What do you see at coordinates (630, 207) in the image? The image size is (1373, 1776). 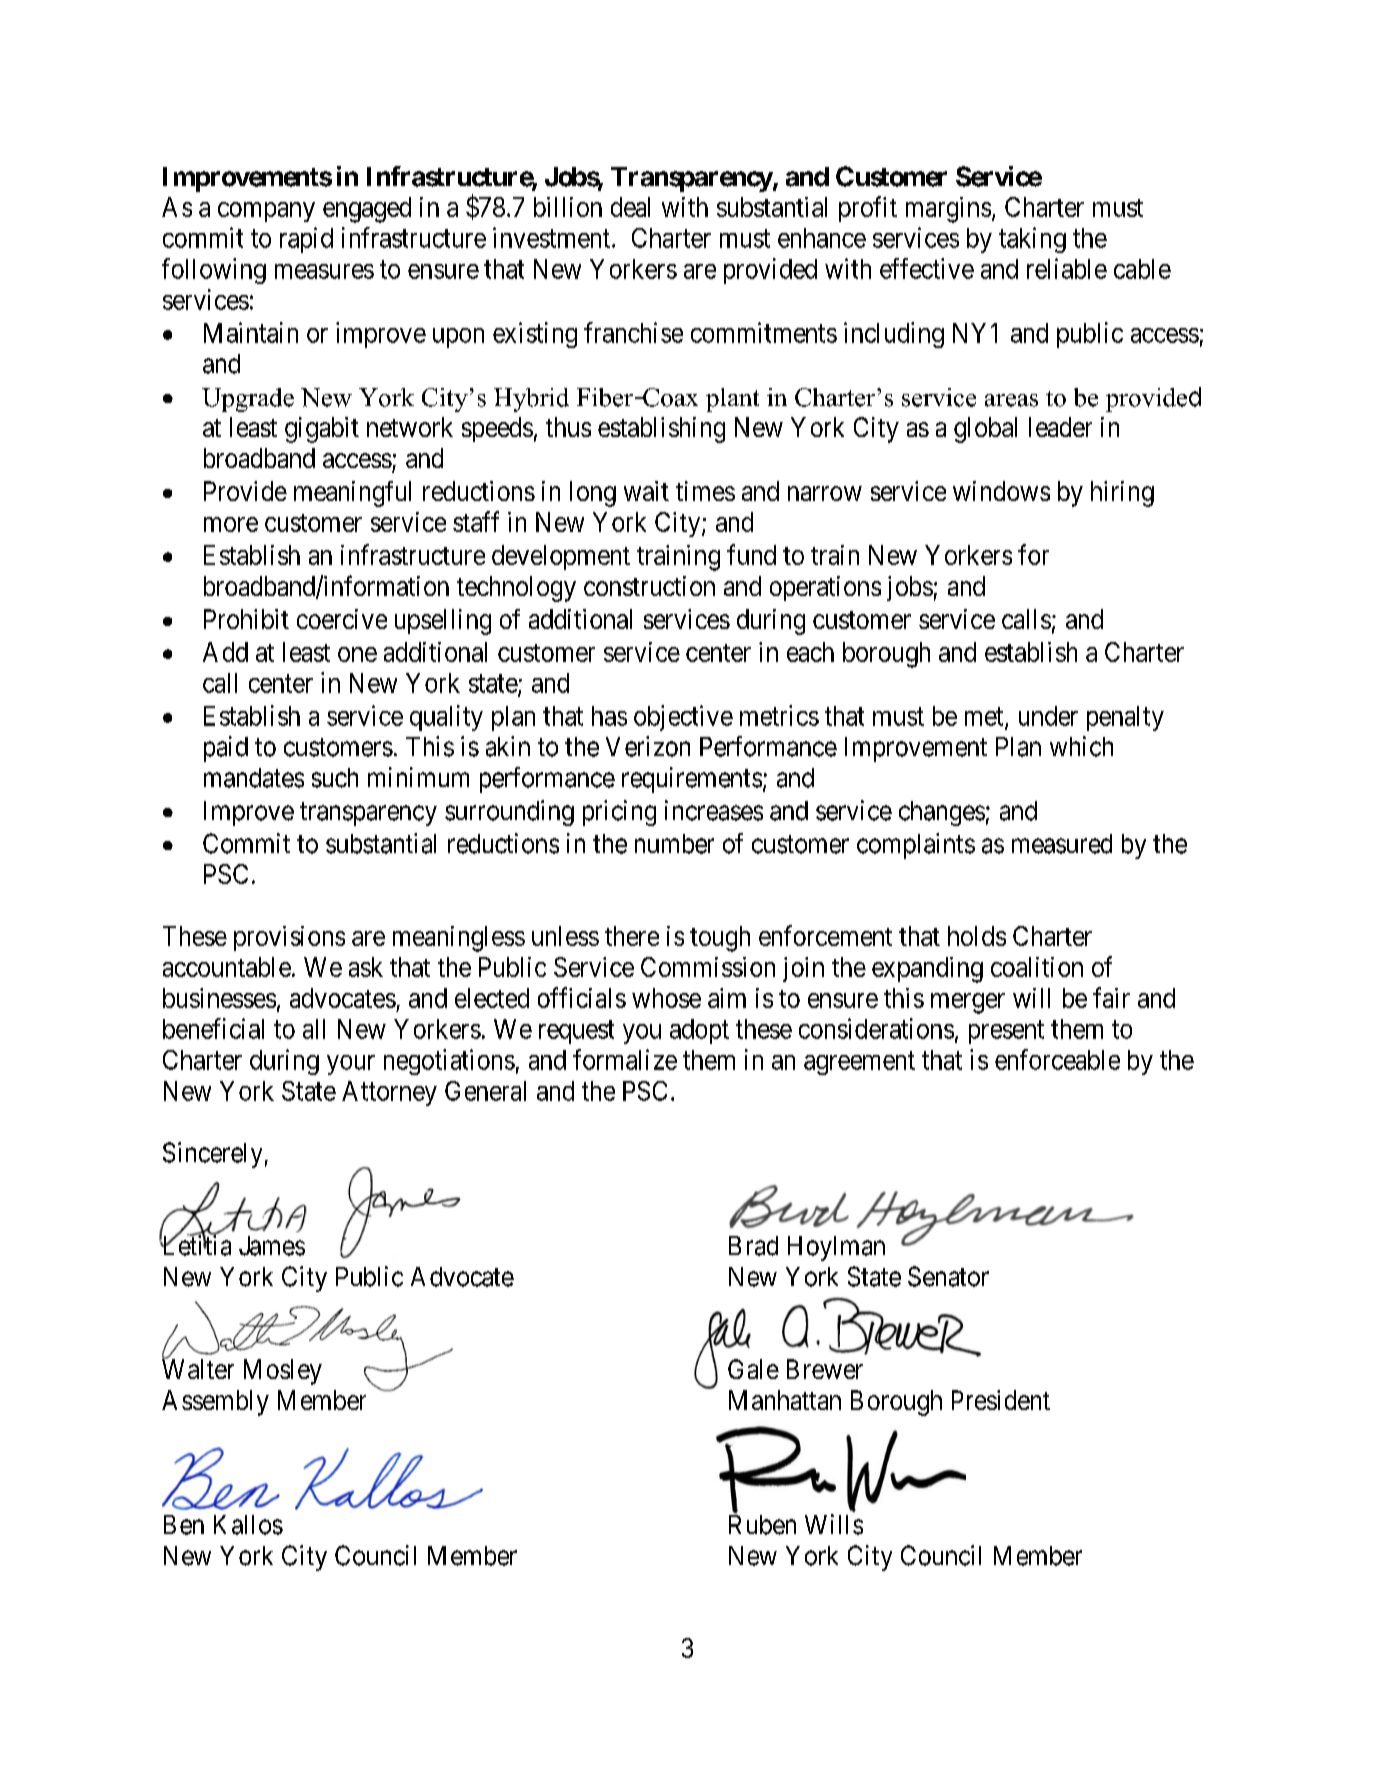 I see `deal` at bounding box center [630, 207].
